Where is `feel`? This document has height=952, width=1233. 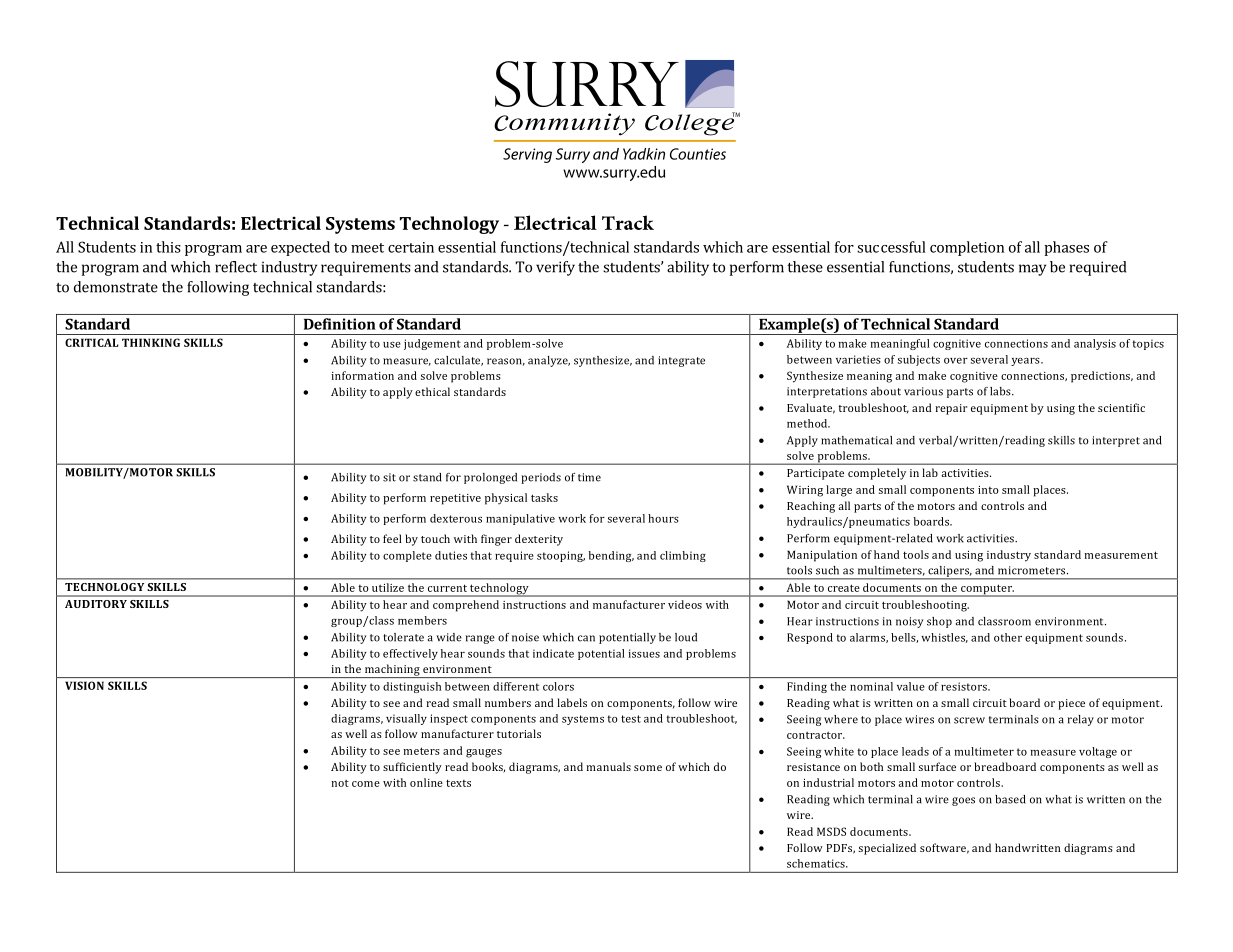
feel is located at coordinates (392, 538).
